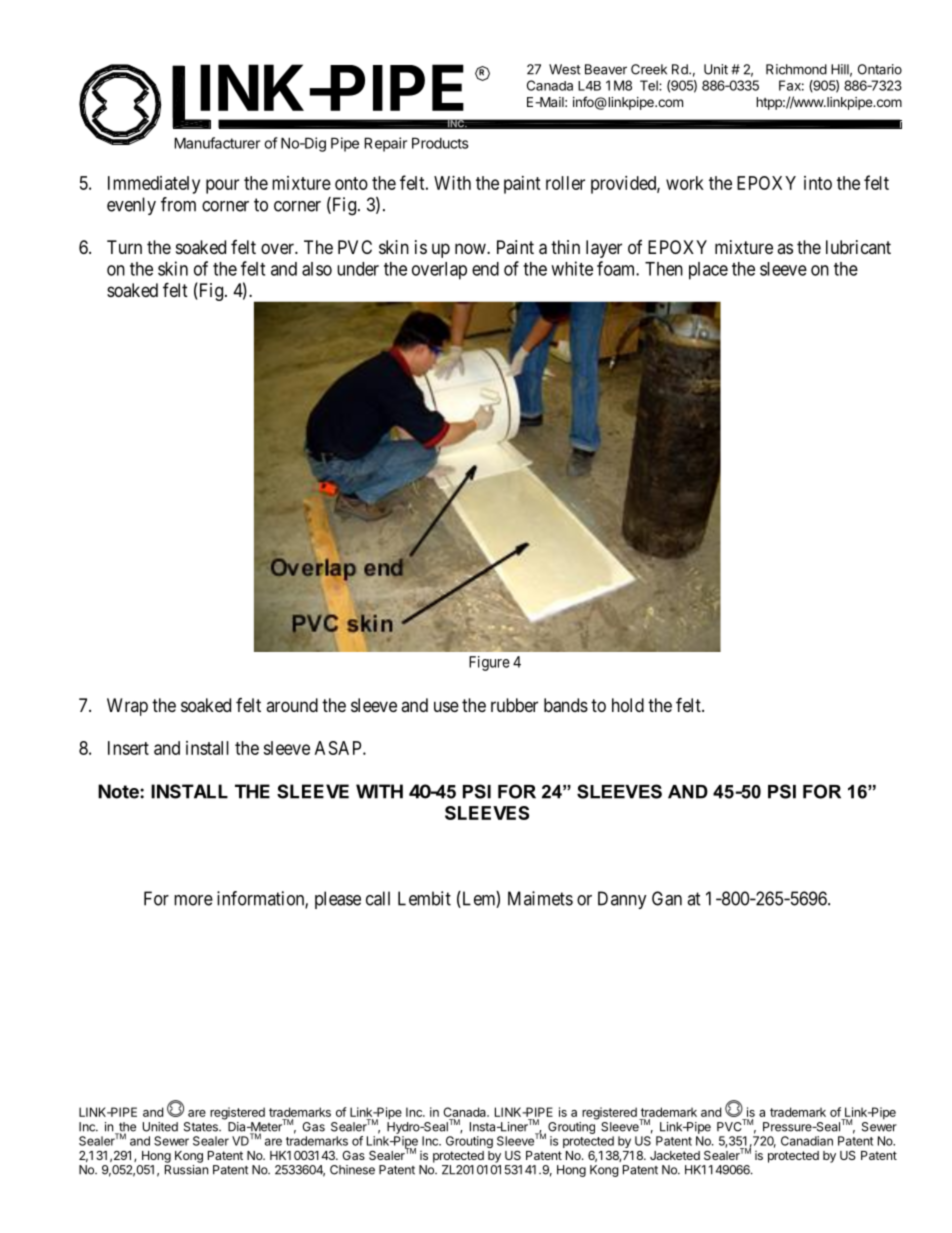  I want to click on Chinese, so click(352, 1170).
